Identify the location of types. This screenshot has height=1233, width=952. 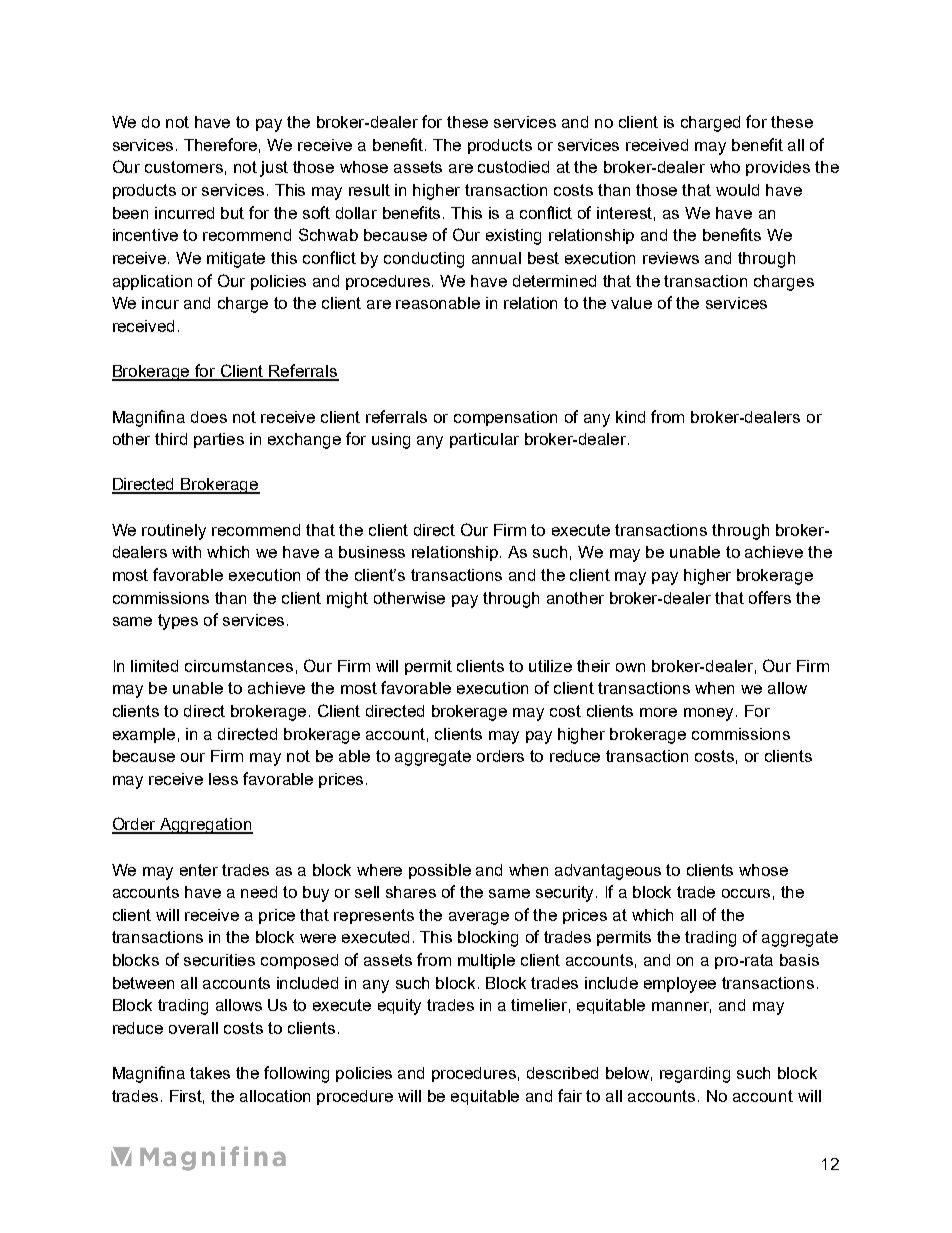
(178, 622).
